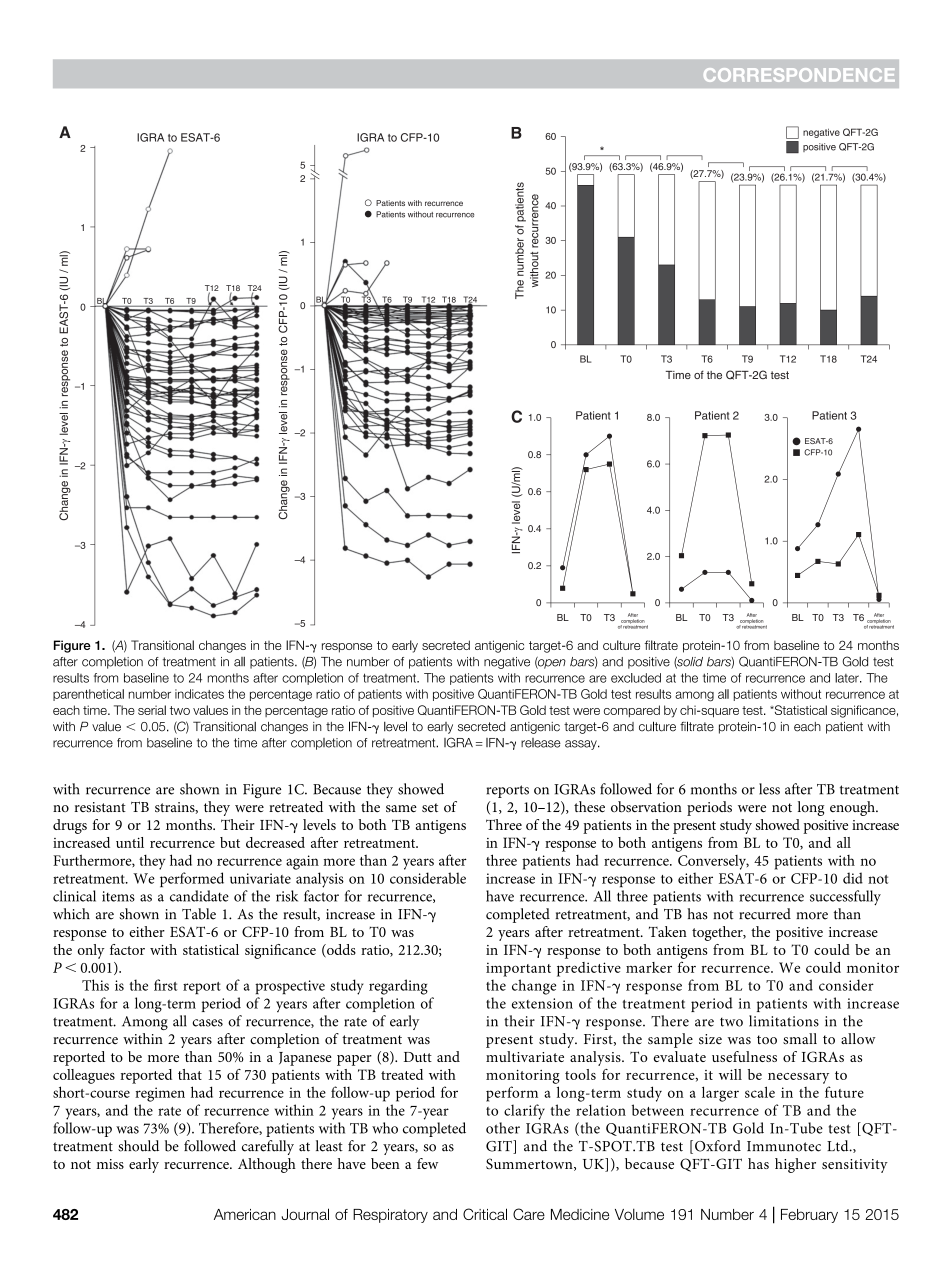  Describe the element at coordinates (848, 678) in the screenshot. I see `later` at that location.
